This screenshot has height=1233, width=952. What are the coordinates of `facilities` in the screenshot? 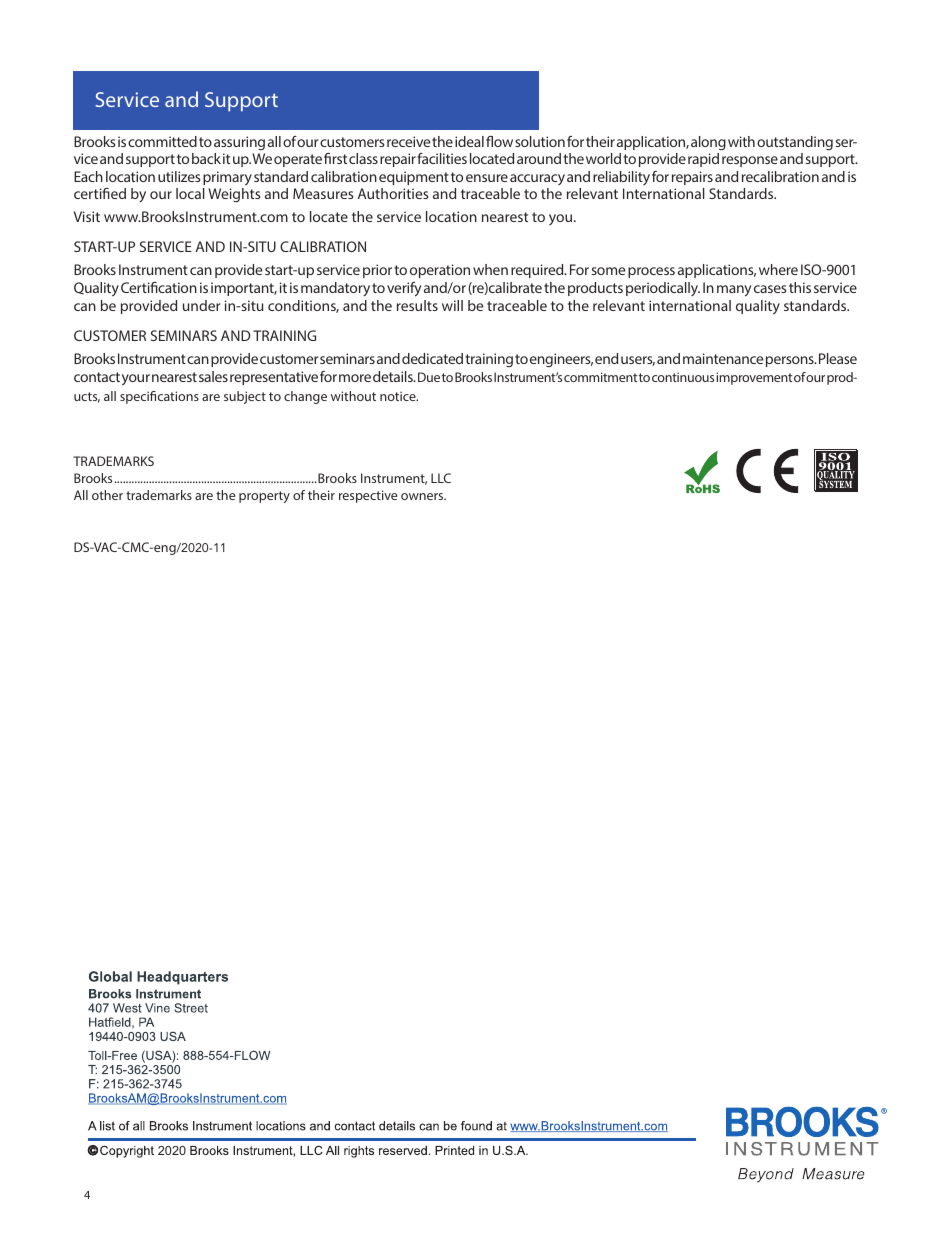 It's located at (442, 158).
